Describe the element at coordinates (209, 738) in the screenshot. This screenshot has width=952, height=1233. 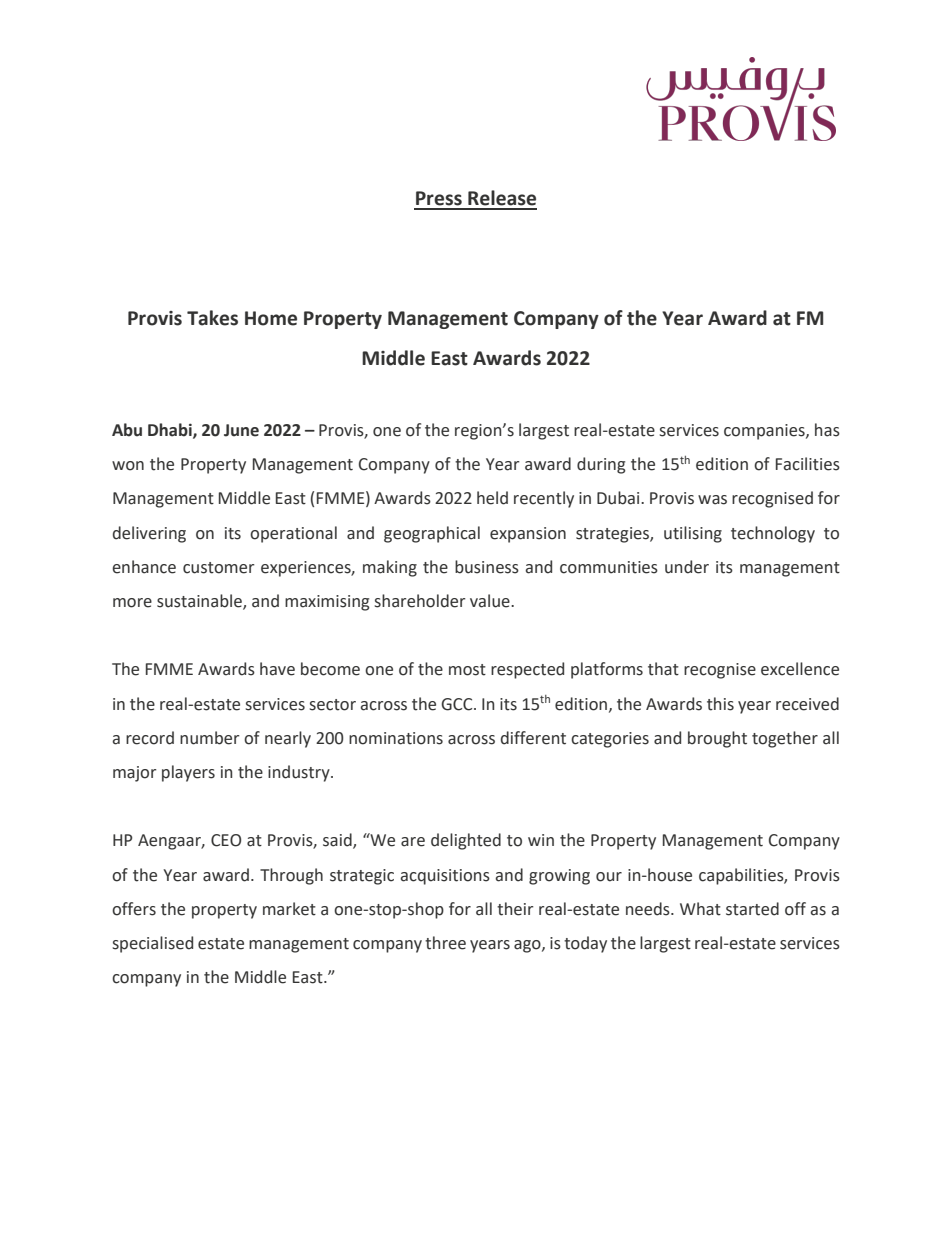
I see `number` at that location.
